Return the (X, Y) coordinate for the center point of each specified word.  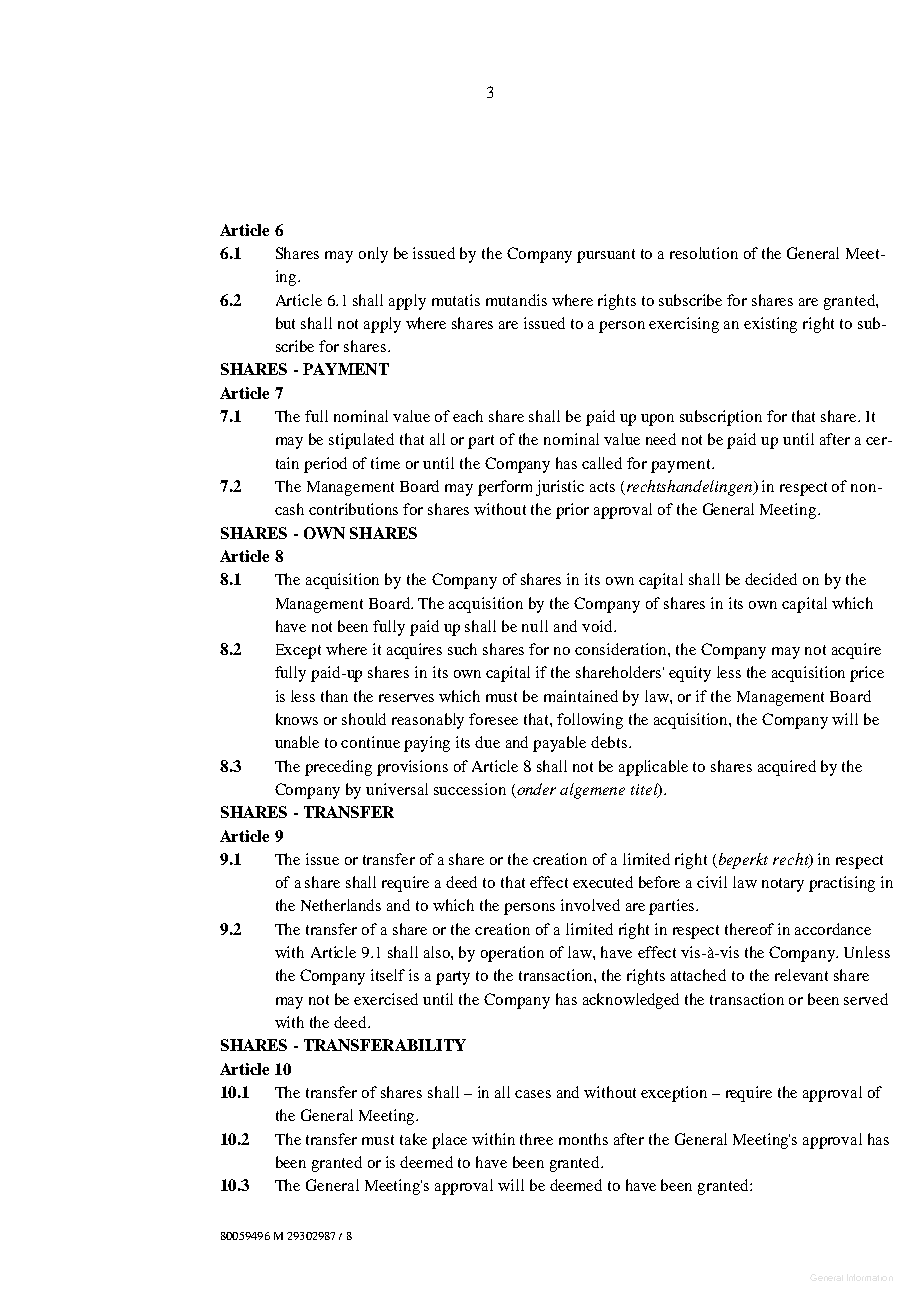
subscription (721, 418)
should (364, 719)
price (867, 674)
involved (590, 905)
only (373, 255)
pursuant (606, 256)
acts (602, 487)
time (385, 463)
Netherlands (341, 905)
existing (770, 325)
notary (783, 885)
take (413, 1139)
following (590, 721)
